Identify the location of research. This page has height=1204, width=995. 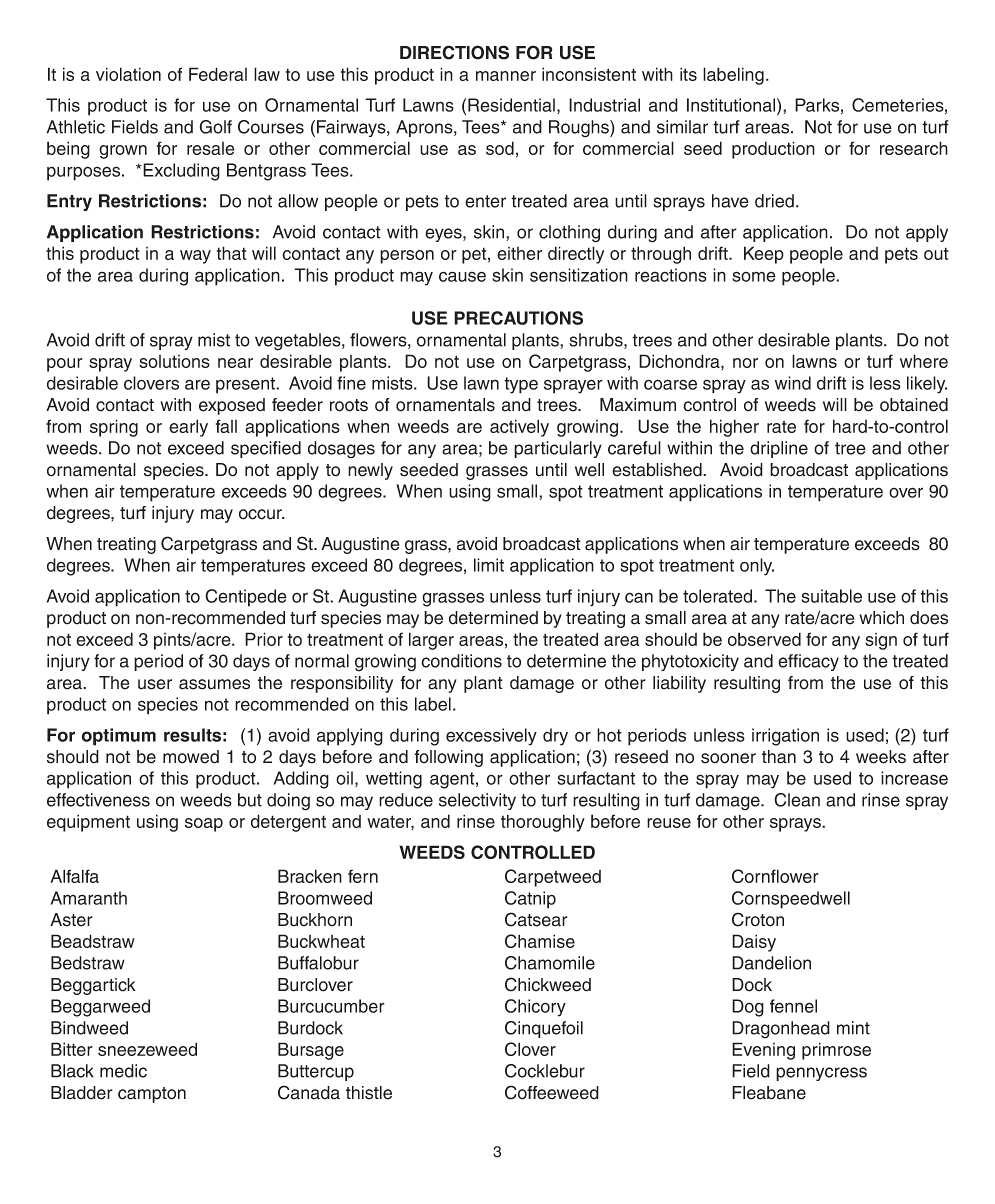
(914, 148).
